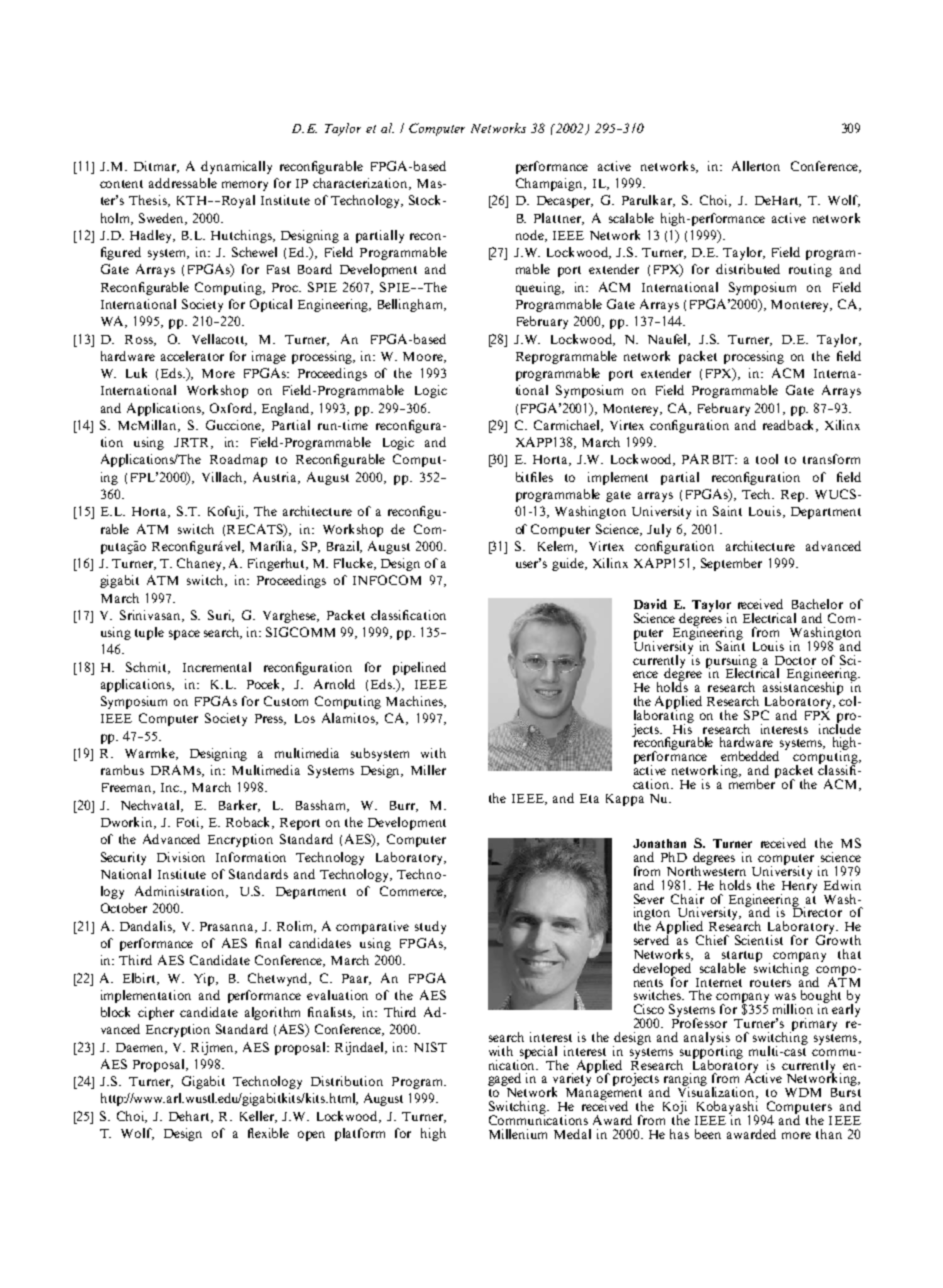 The image size is (943, 1288). What do you see at coordinates (550, 184) in the image?
I see `Champaign` at bounding box center [550, 184].
